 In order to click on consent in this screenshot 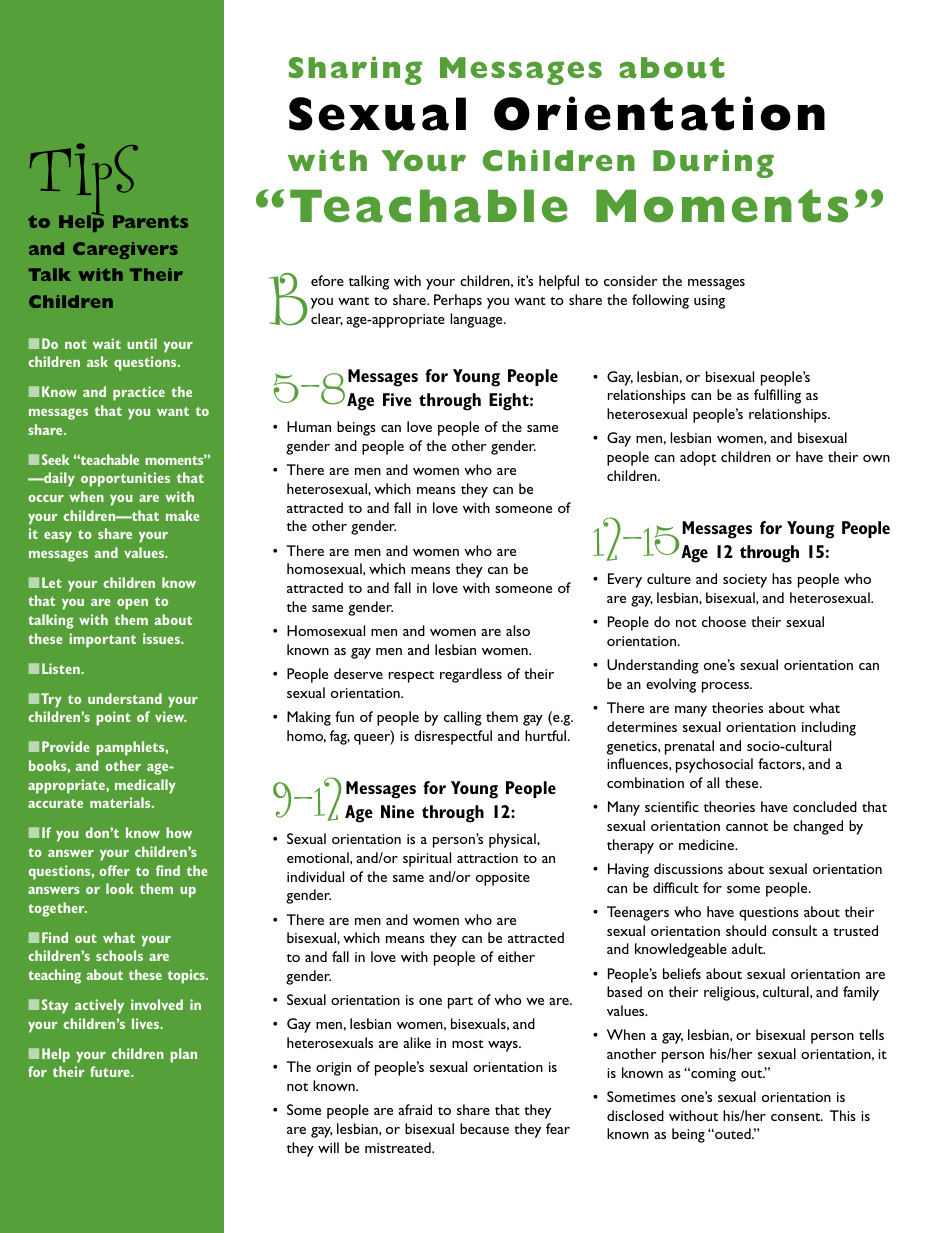, I will do `click(797, 1117)`.
